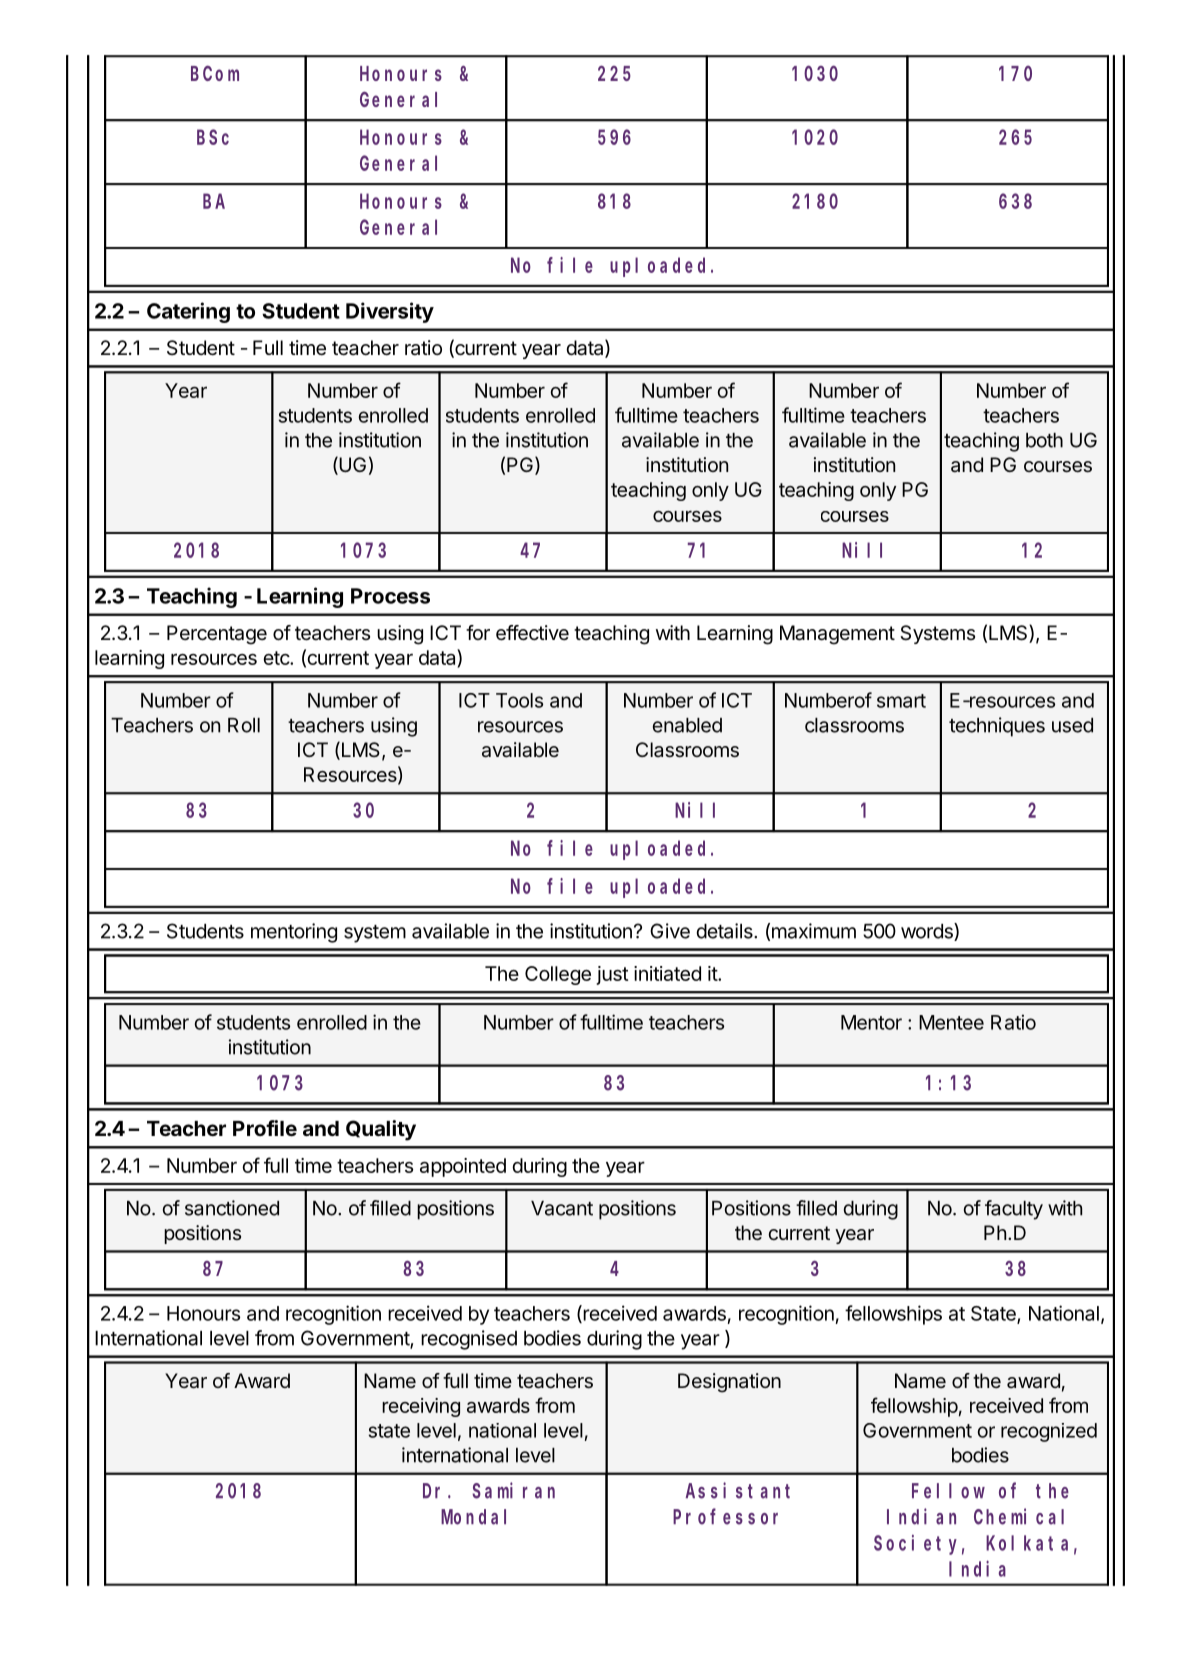 The image size is (1180, 1669). What do you see at coordinates (670, 931) in the page?
I see `Give` at bounding box center [670, 931].
